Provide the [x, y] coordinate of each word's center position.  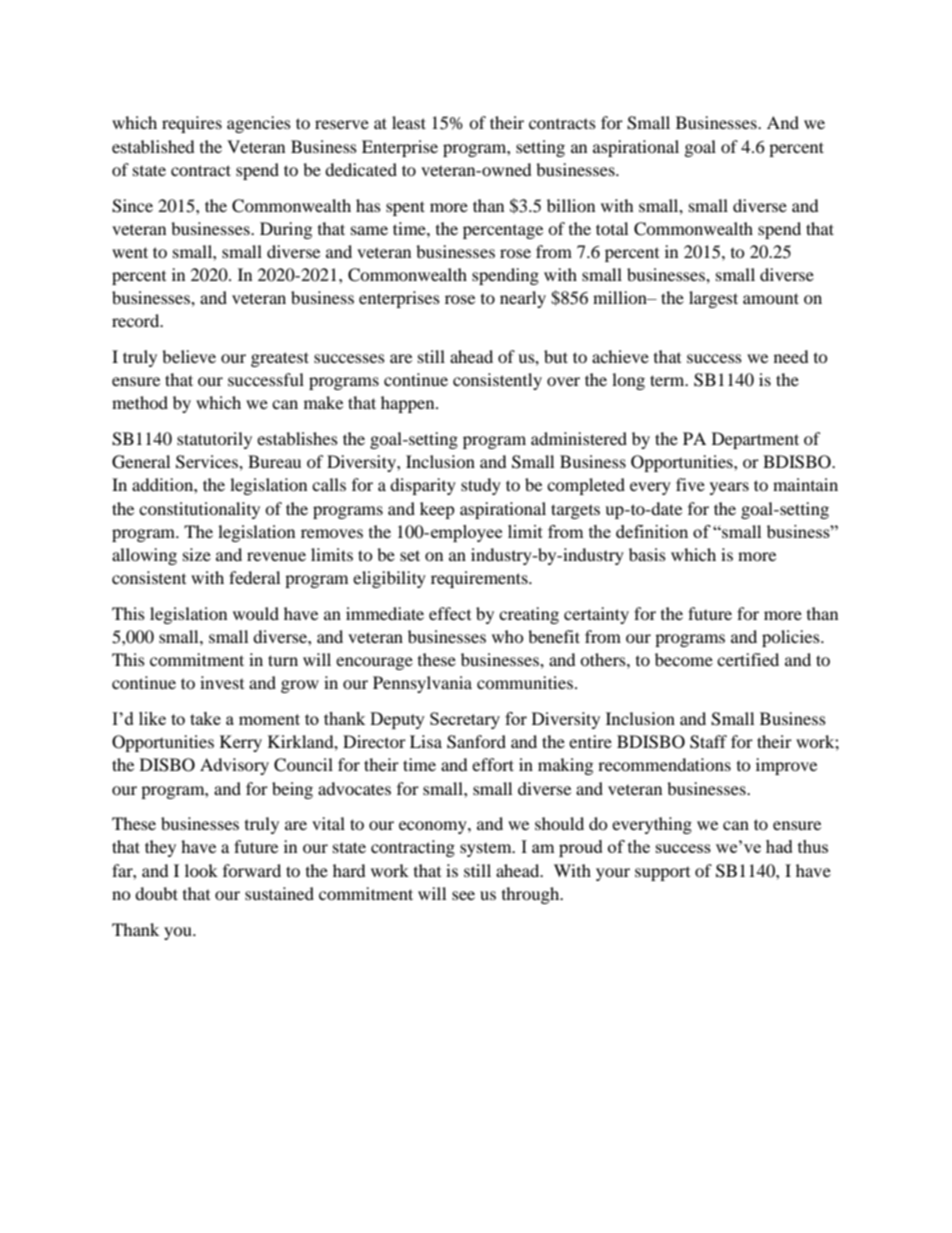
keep [437, 510]
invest [222, 682]
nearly [523, 299]
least [409, 122]
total [612, 228]
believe [189, 356]
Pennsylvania [422, 684]
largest [713, 299]
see [463, 895]
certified [748, 659]
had [779, 846]
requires [192, 124]
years [729, 488]
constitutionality [199, 510]
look [201, 870]
